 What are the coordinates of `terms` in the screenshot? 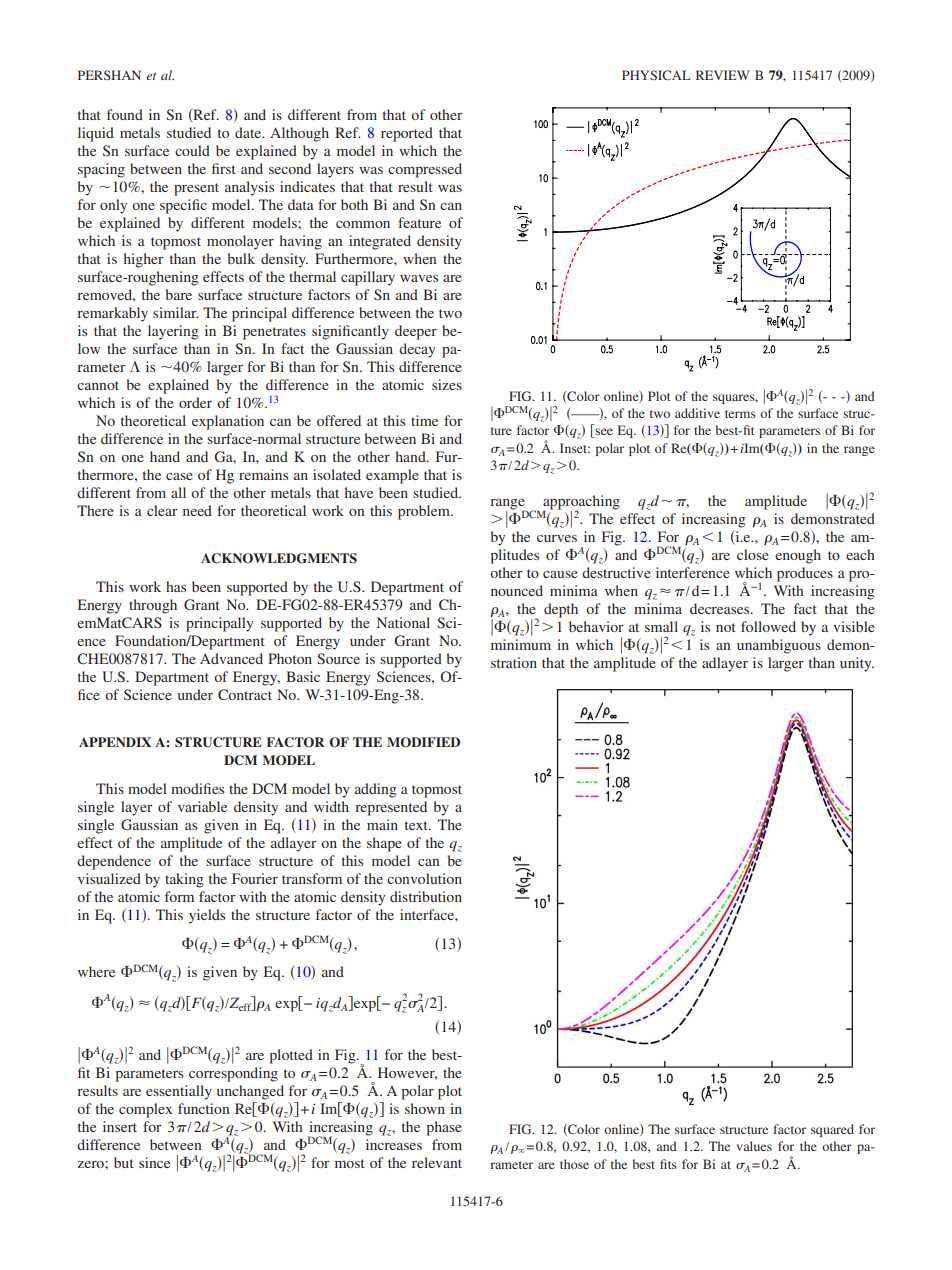 It's located at (740, 414).
